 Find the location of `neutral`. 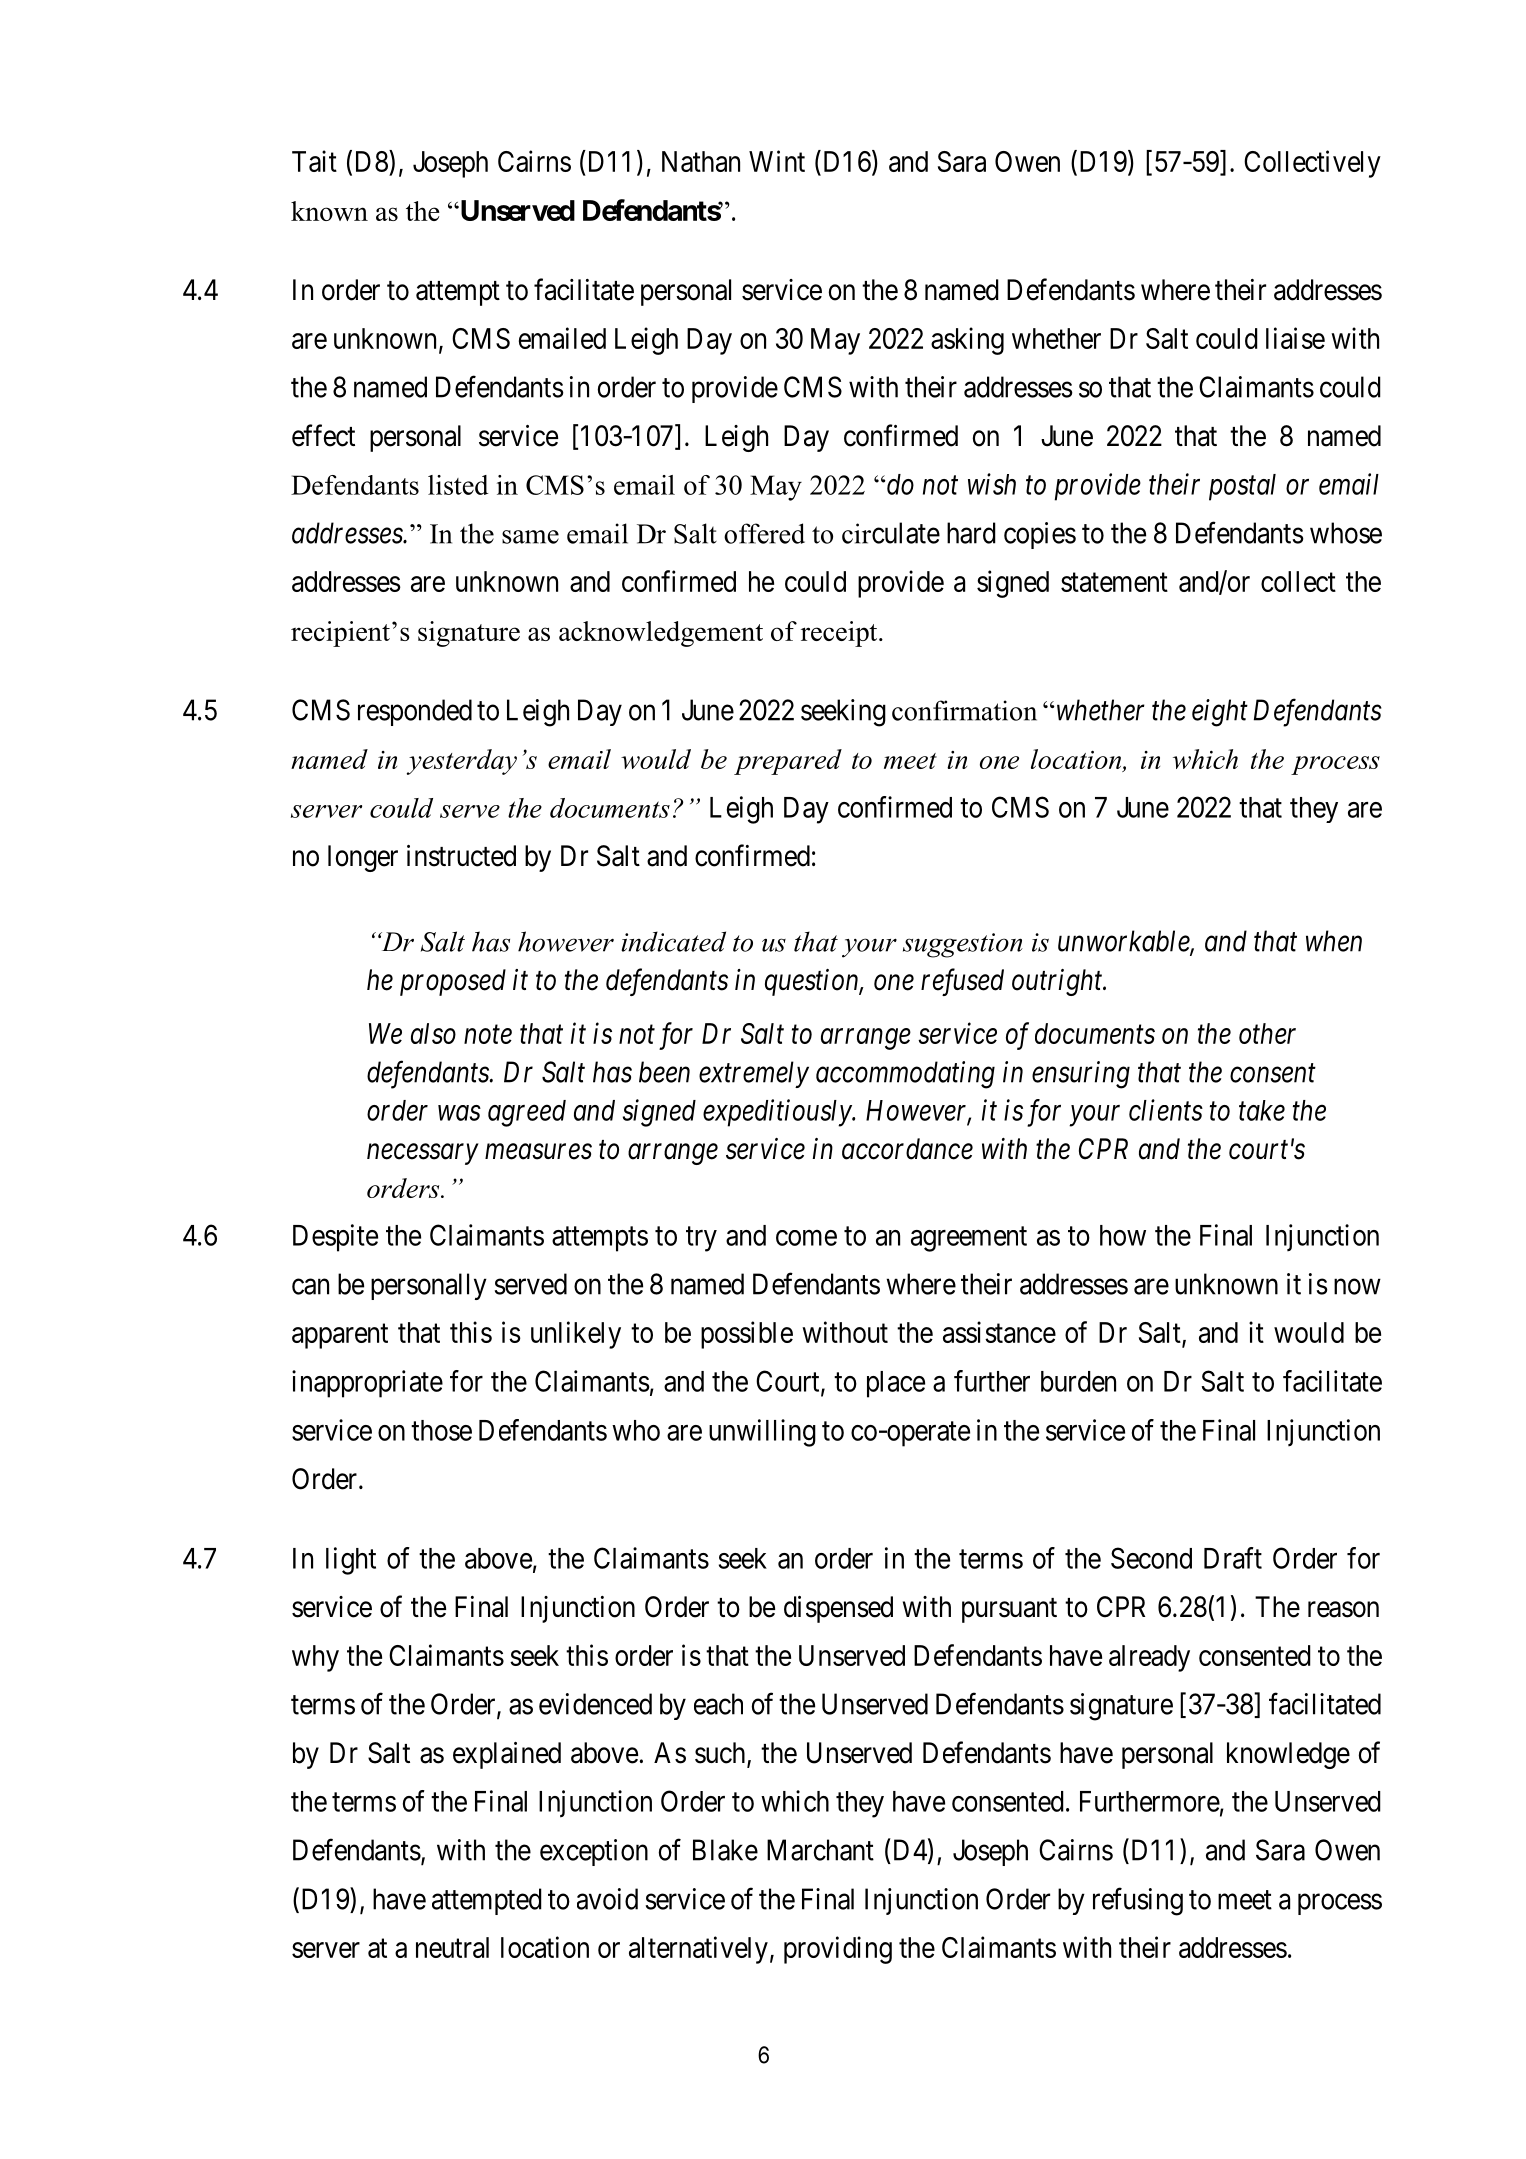

neutral is located at coordinates (452, 1947).
